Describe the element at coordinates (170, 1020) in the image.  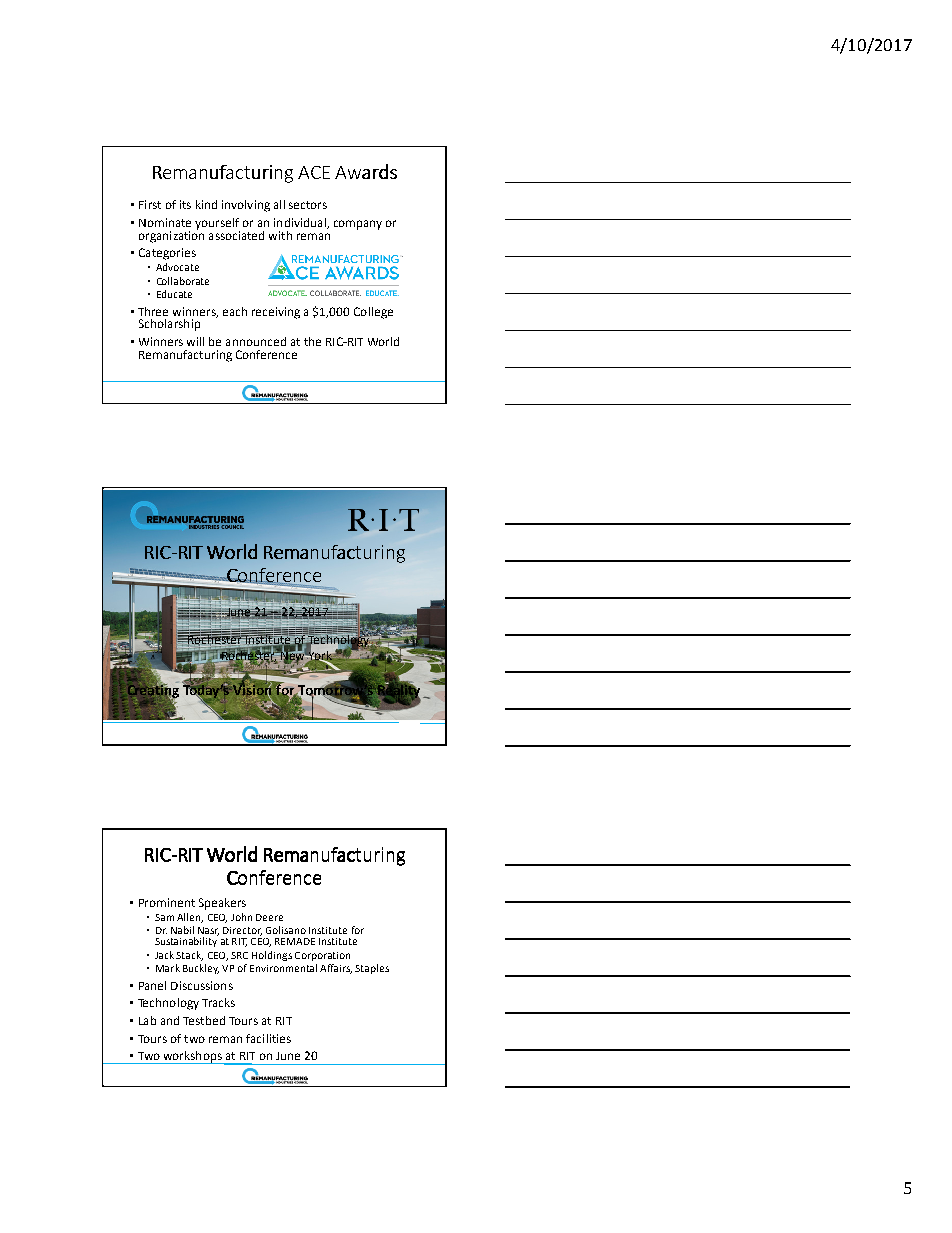
I see `and` at that location.
